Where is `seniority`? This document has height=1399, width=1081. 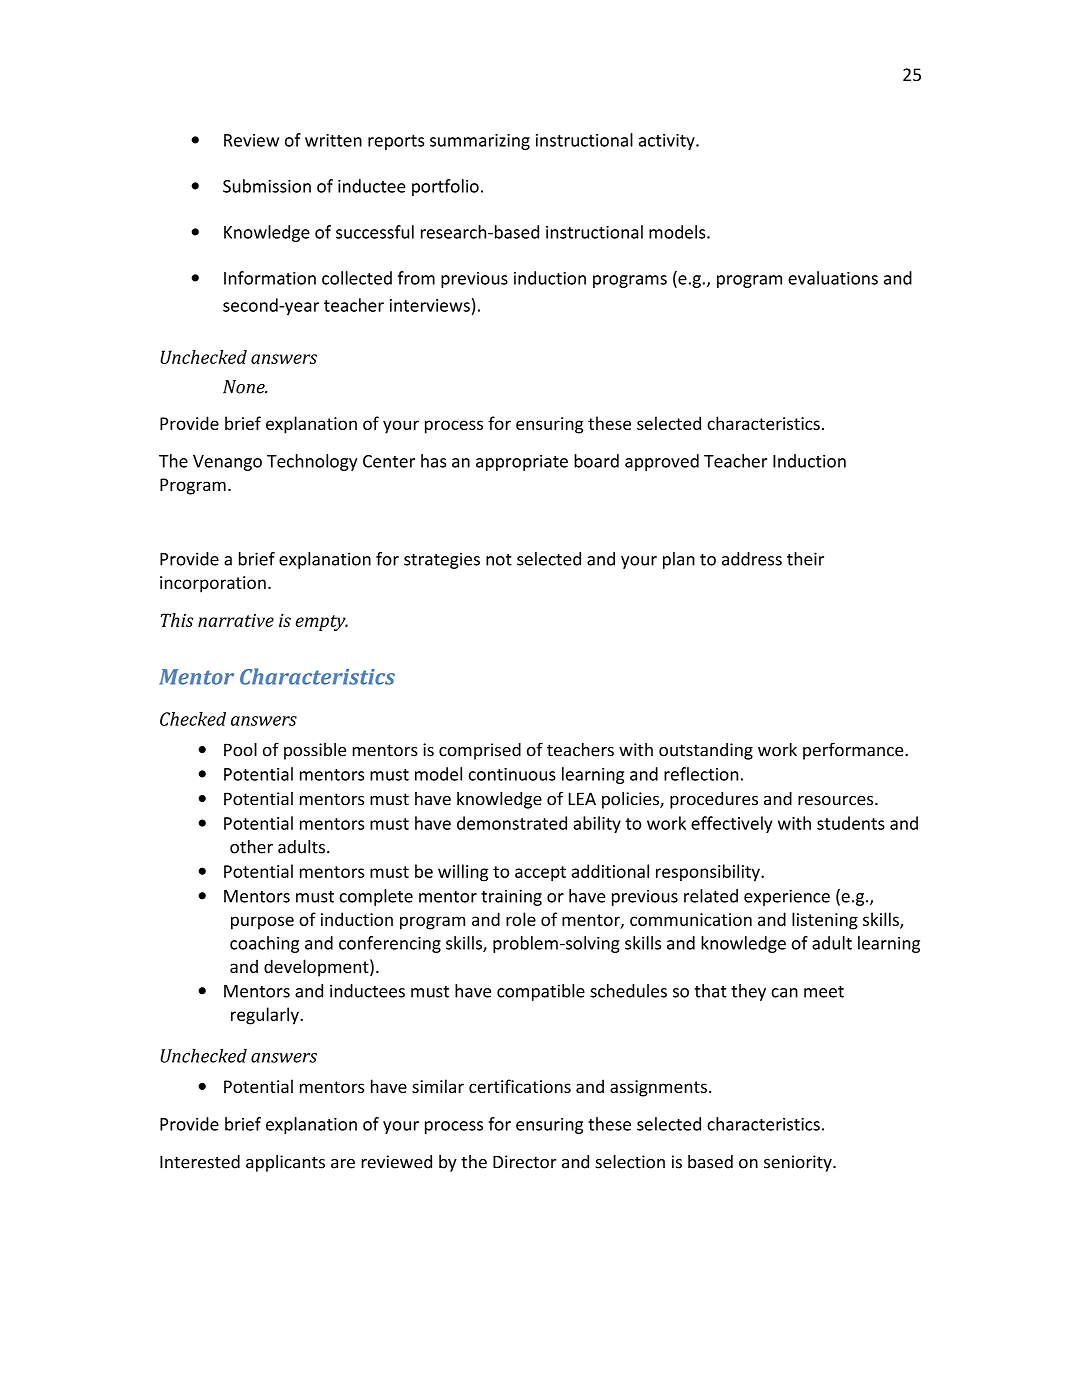
seniority is located at coordinates (799, 1163).
